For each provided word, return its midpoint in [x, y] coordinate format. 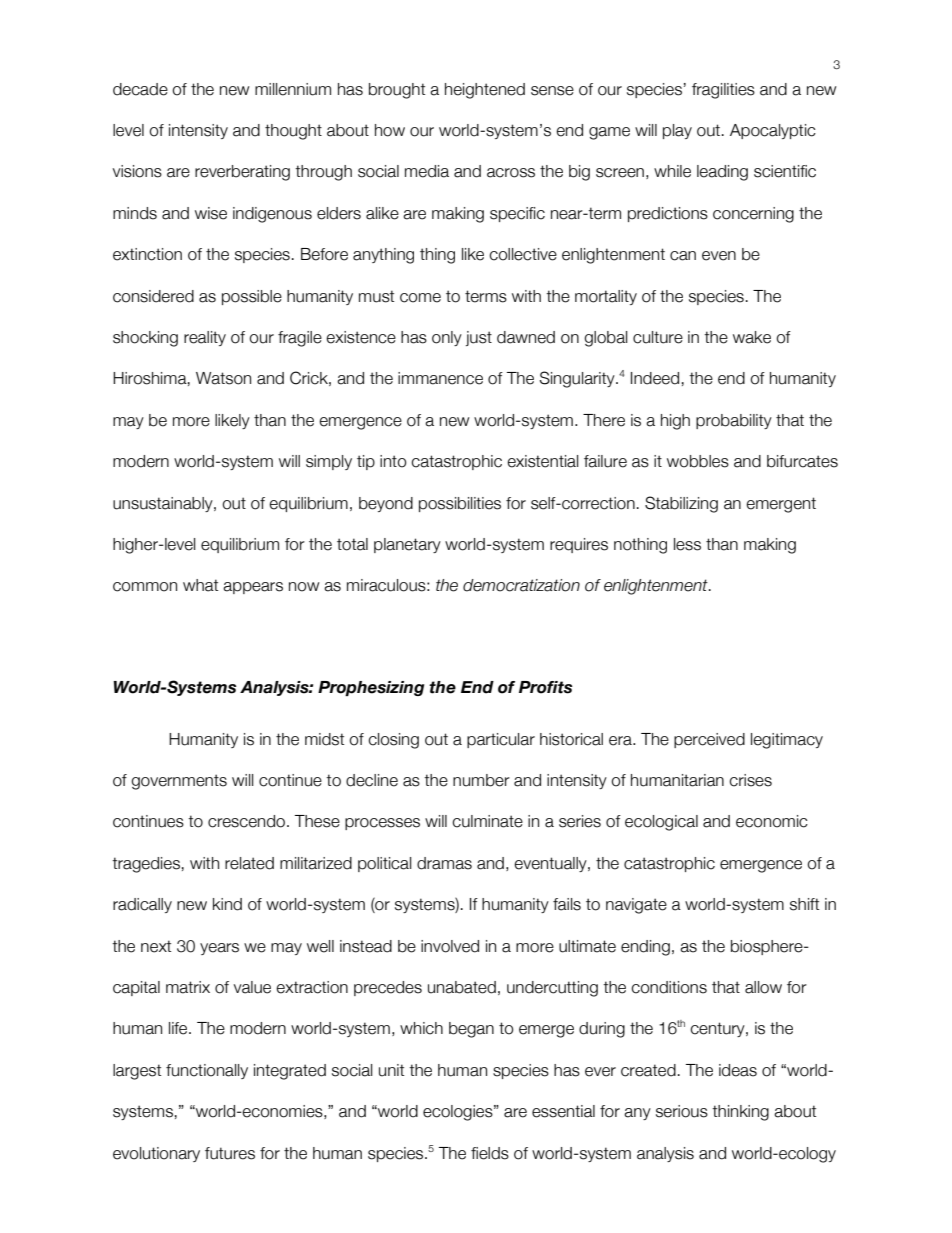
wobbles [698, 461]
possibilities [460, 504]
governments [179, 782]
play [677, 131]
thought [293, 132]
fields [490, 1153]
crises [750, 780]
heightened [485, 91]
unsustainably [164, 504]
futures [230, 1153]
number [481, 780]
